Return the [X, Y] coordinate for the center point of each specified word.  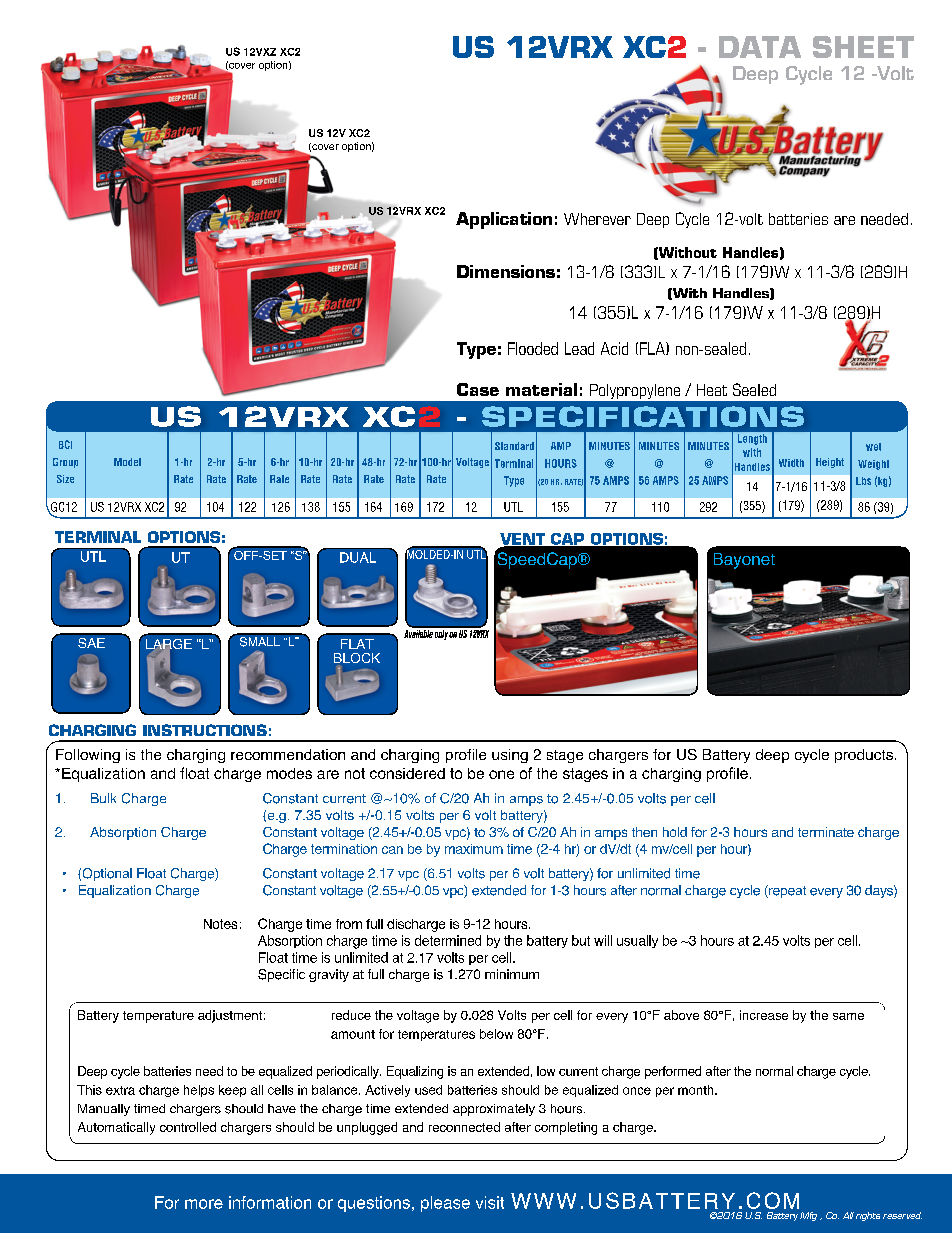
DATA [760, 47]
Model [127, 462]
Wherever [597, 219]
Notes [220, 924]
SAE [91, 643]
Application [504, 220]
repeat [786, 891]
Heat [712, 390]
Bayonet [744, 561]
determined [448, 940]
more [204, 1204]
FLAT [357, 644]
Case [478, 389]
